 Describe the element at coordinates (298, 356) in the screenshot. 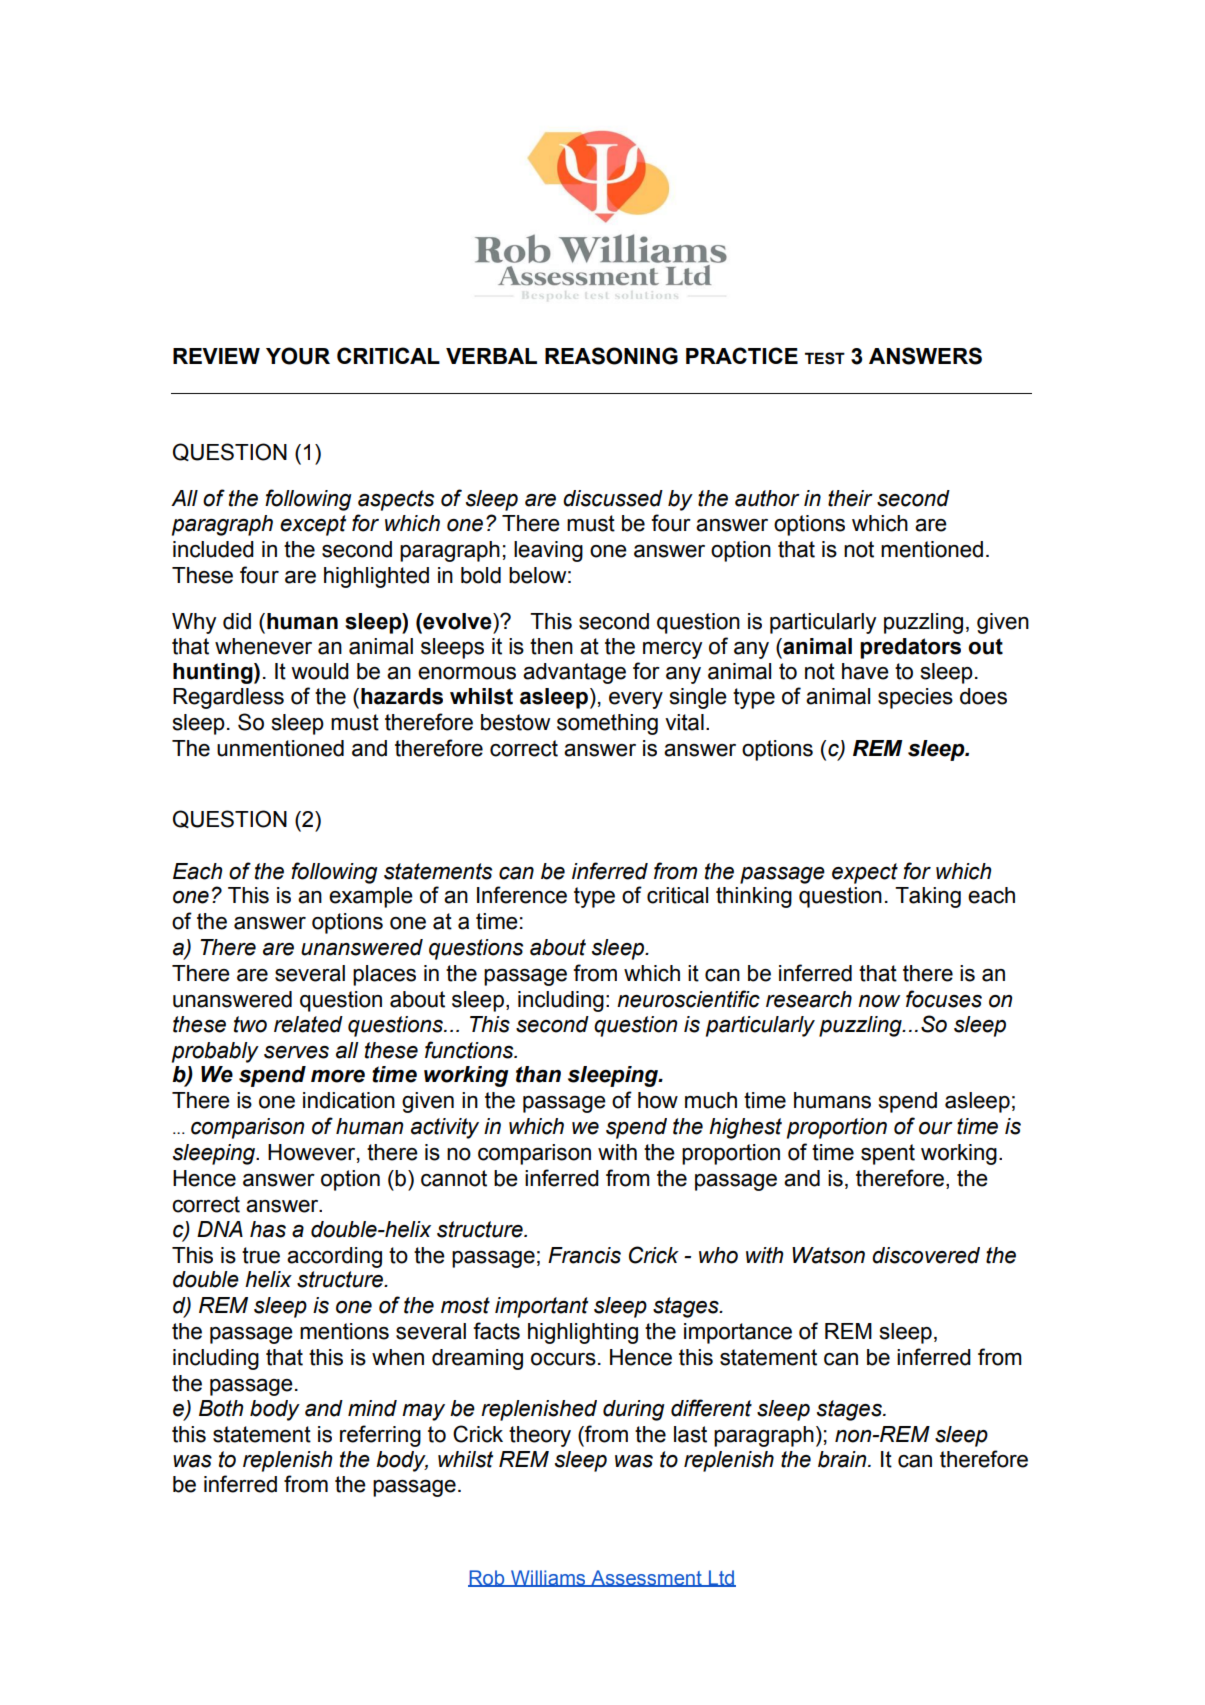

I see `YOUR` at that location.
